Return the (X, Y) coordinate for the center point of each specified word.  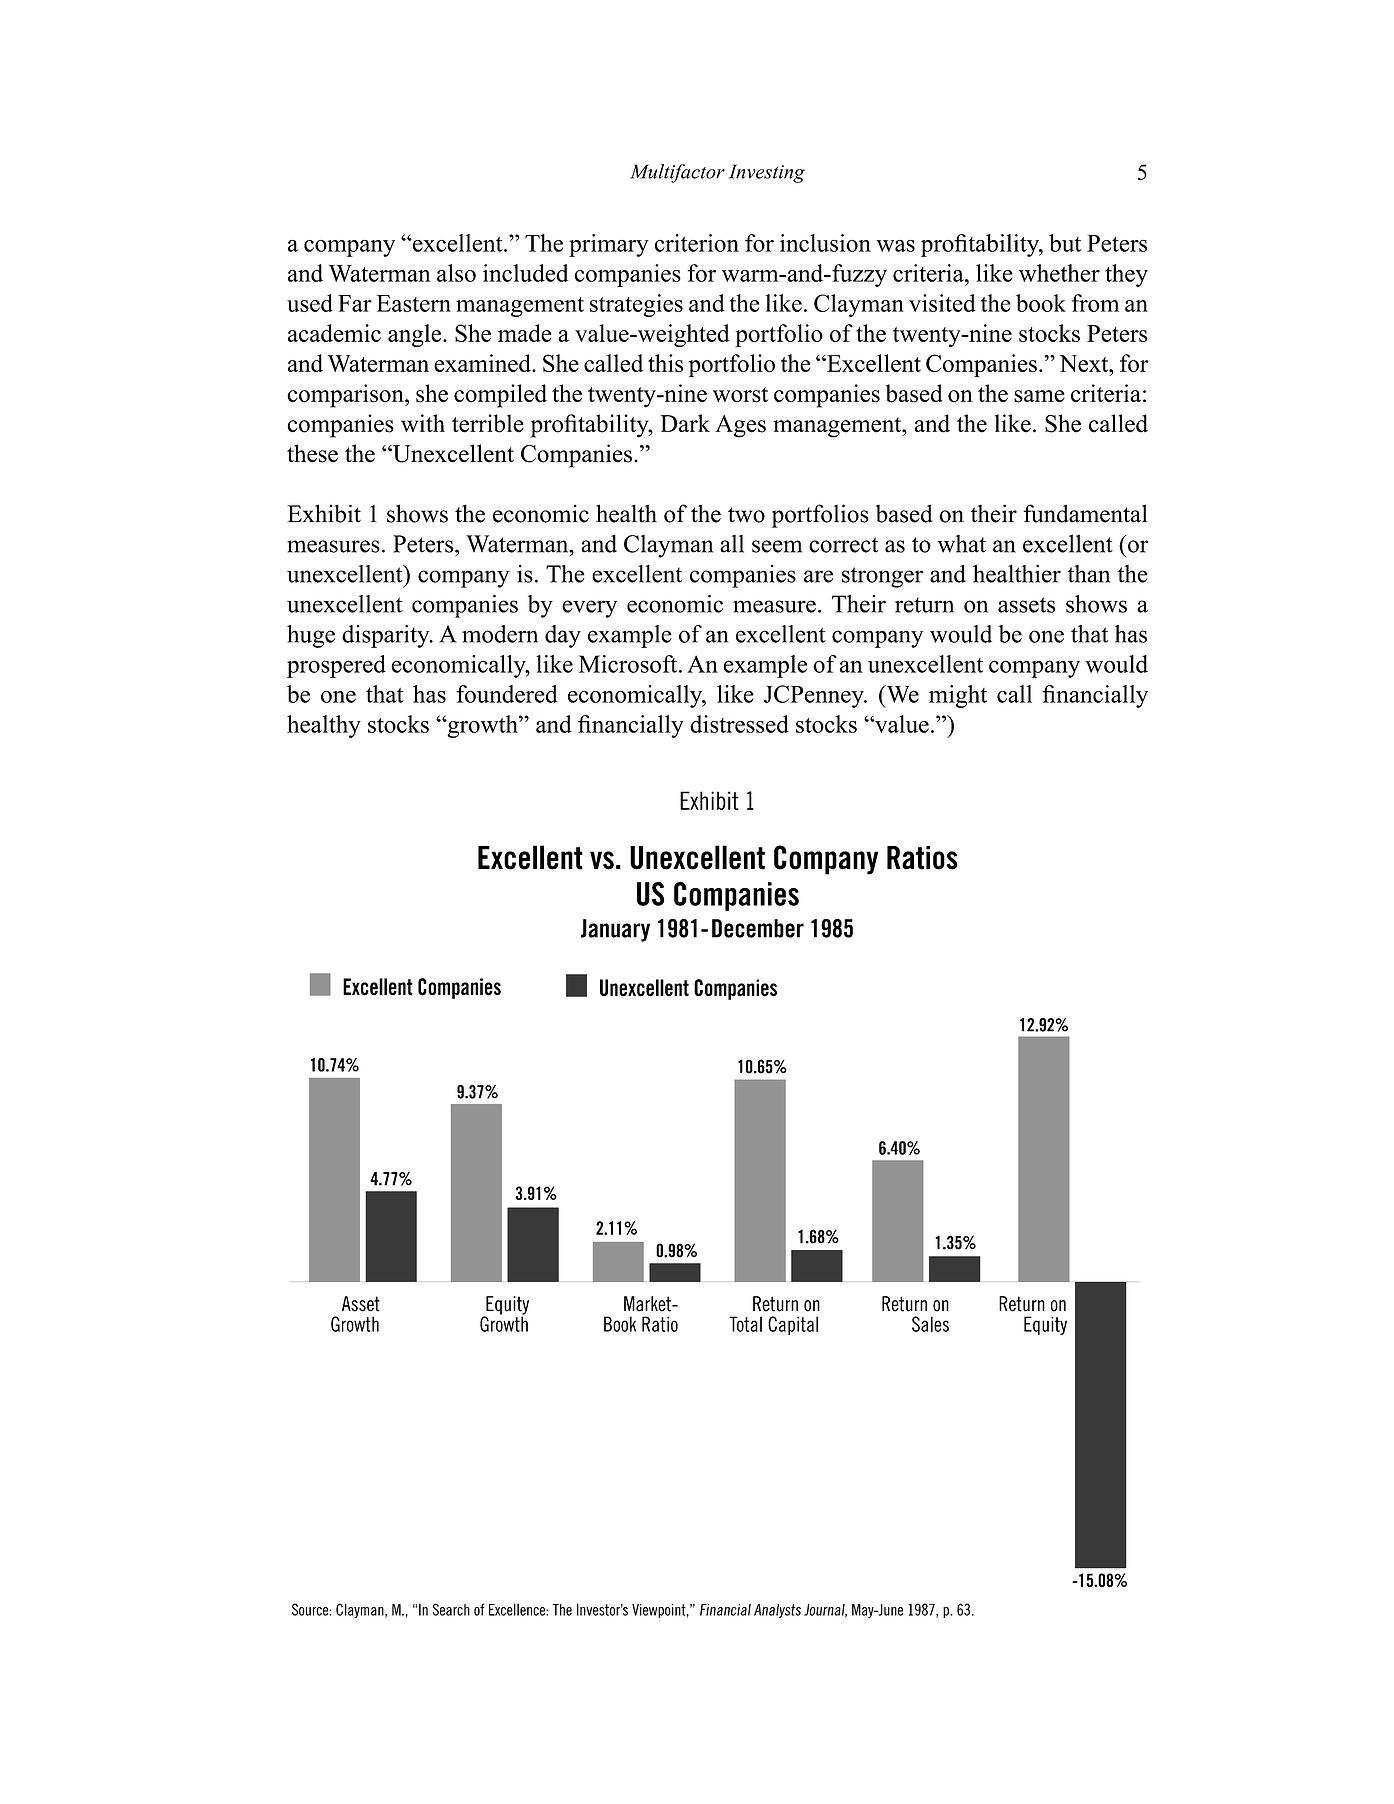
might (958, 696)
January (615, 930)
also (456, 273)
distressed (739, 724)
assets (1027, 605)
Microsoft (629, 664)
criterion (697, 243)
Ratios (922, 858)
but (1065, 243)
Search (451, 1609)
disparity (387, 636)
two (746, 515)
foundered (507, 694)
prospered (336, 666)
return (924, 605)
